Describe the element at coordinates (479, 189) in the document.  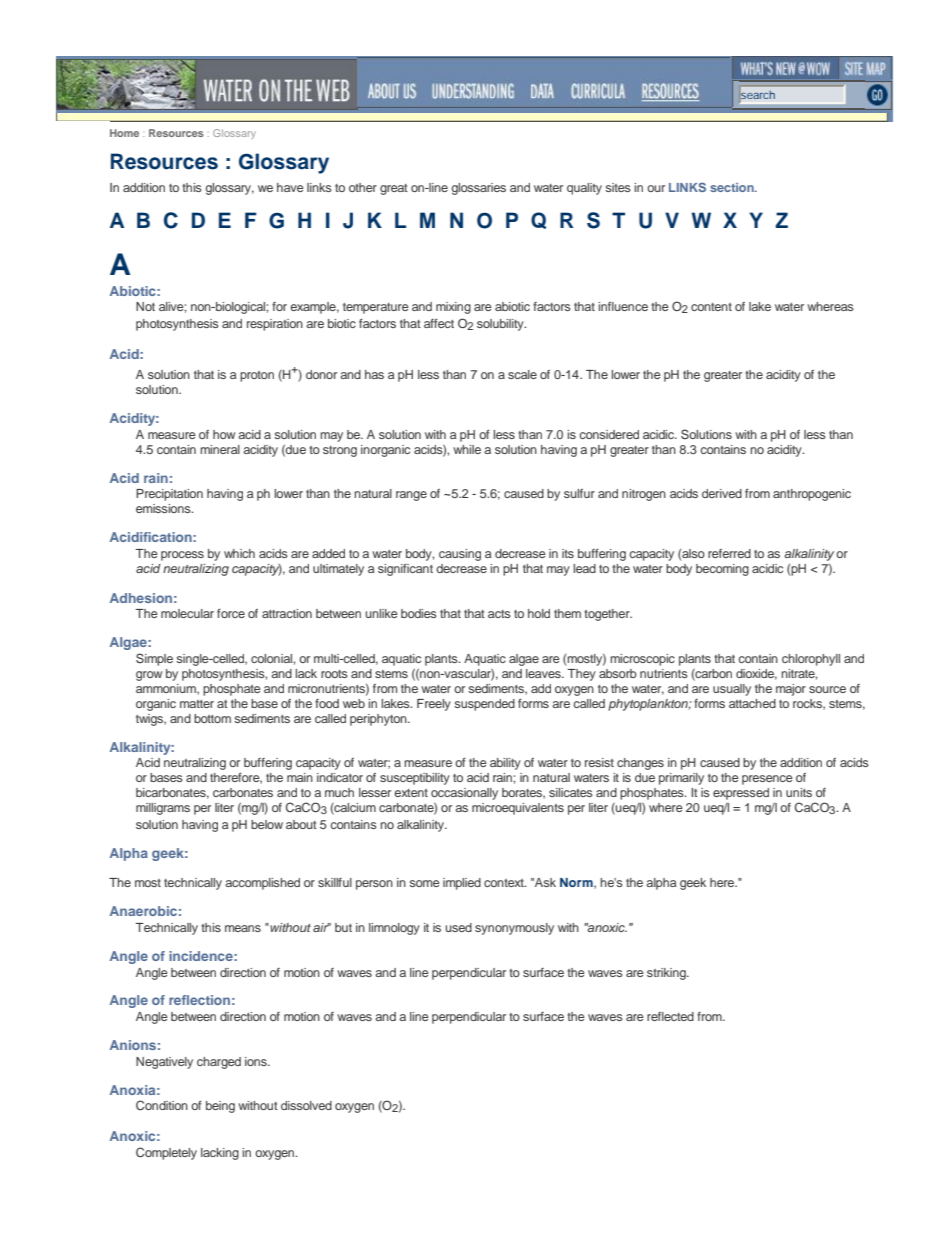
I see `glossaries` at that location.
